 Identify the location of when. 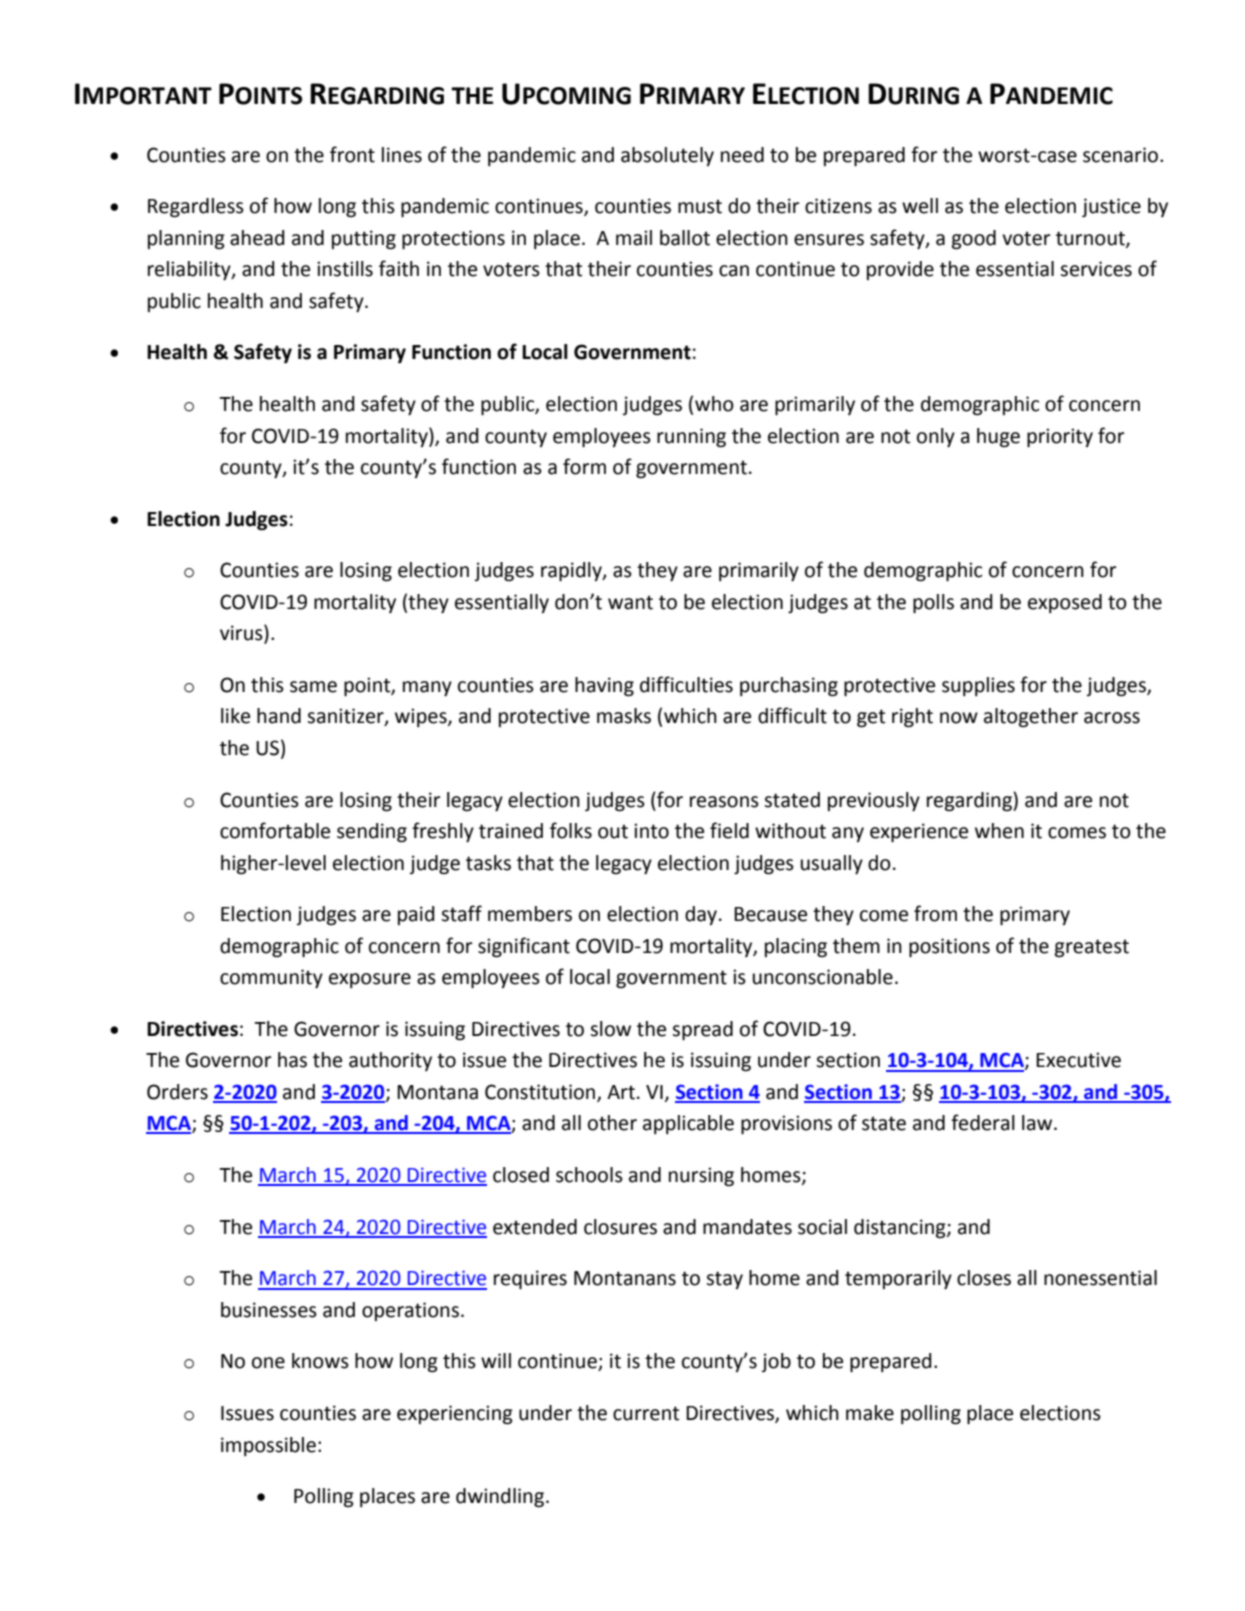
(999, 831).
